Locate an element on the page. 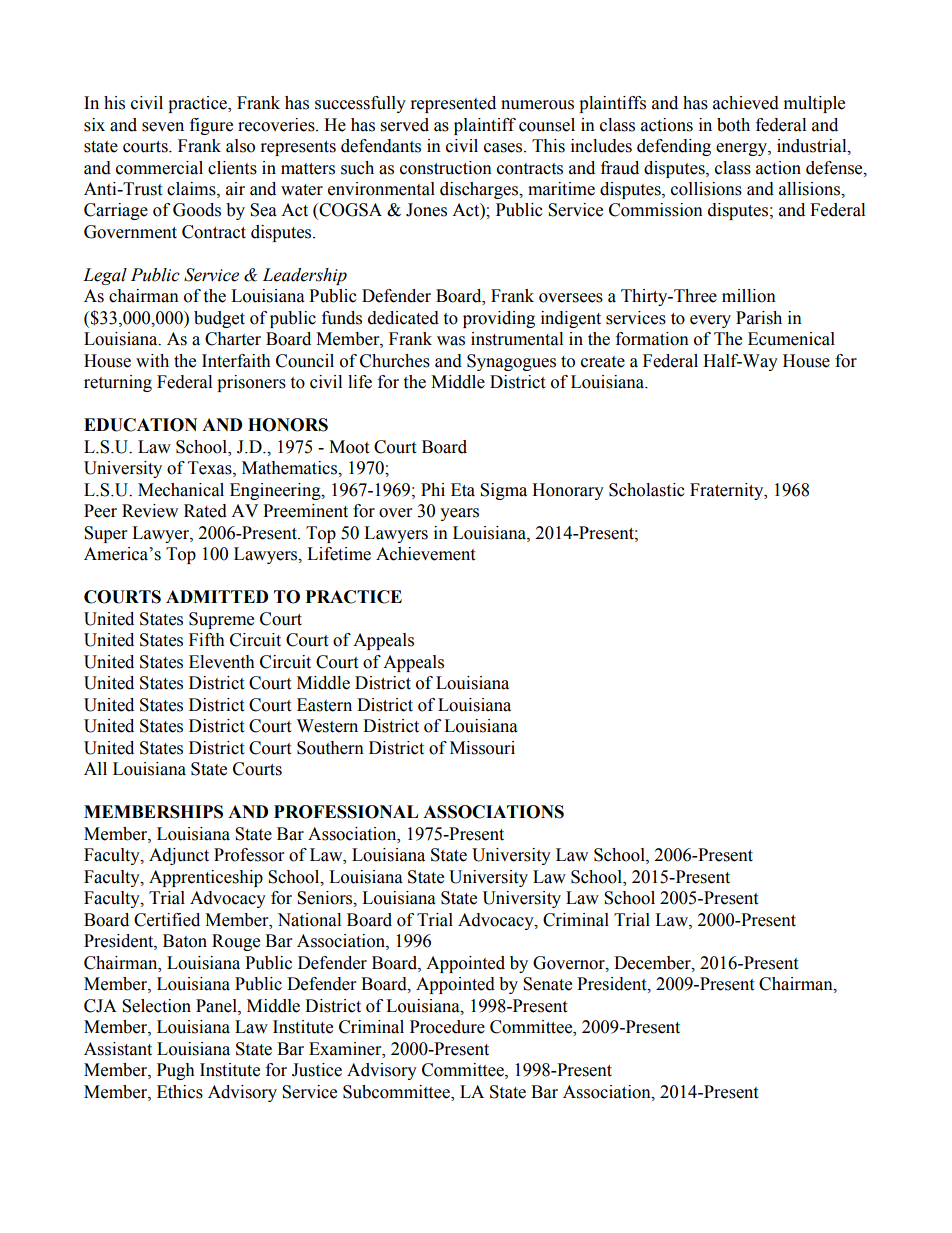 This image has height=1233, width=952. seven is located at coordinates (163, 127).
